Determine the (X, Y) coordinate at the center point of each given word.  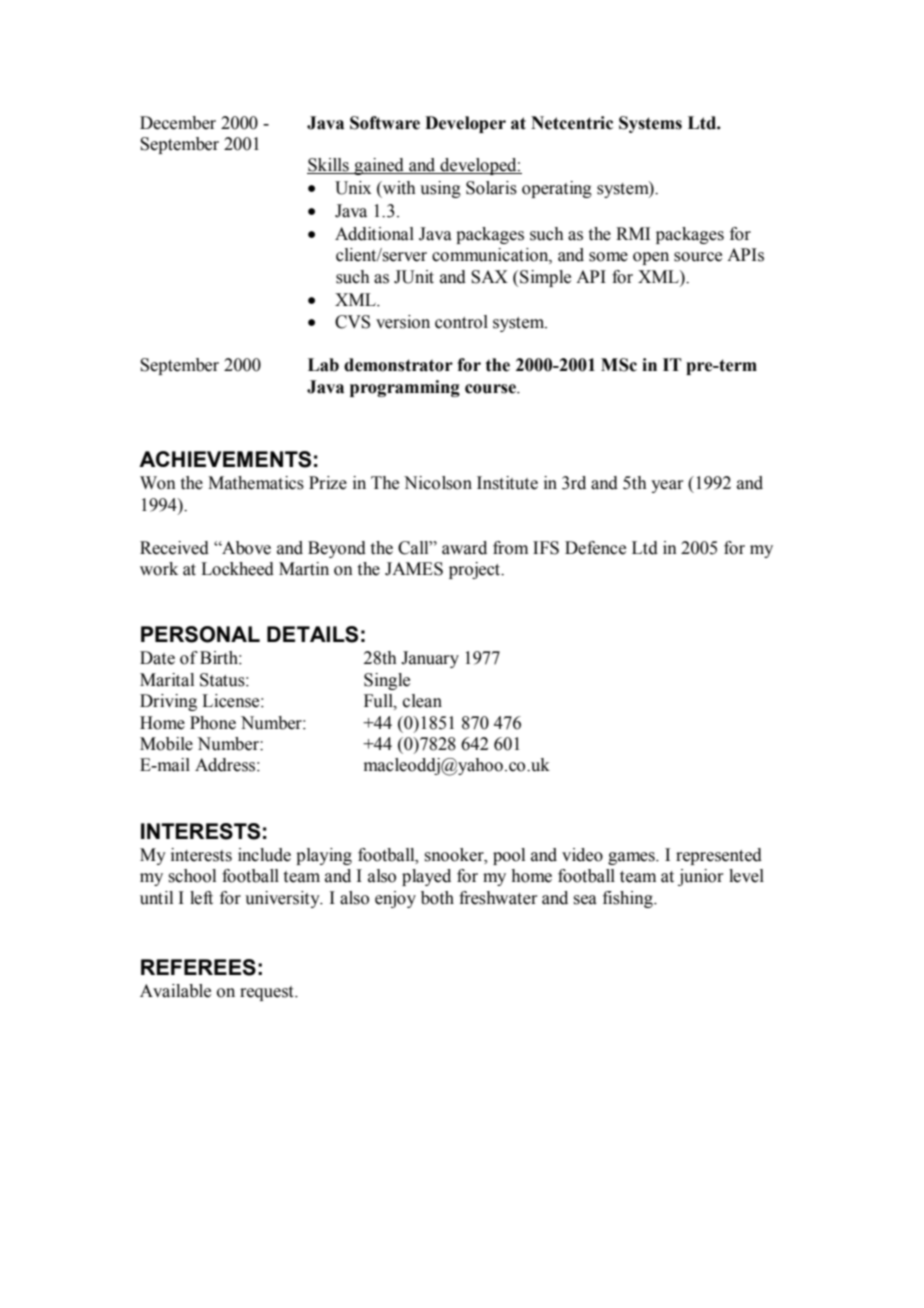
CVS (352, 322)
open (651, 258)
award (464, 548)
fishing (629, 899)
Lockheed (237, 569)
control (461, 322)
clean (422, 701)
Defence (595, 548)
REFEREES (198, 967)
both (437, 898)
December (178, 123)
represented (719, 856)
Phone (213, 723)
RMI (633, 233)
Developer (465, 124)
